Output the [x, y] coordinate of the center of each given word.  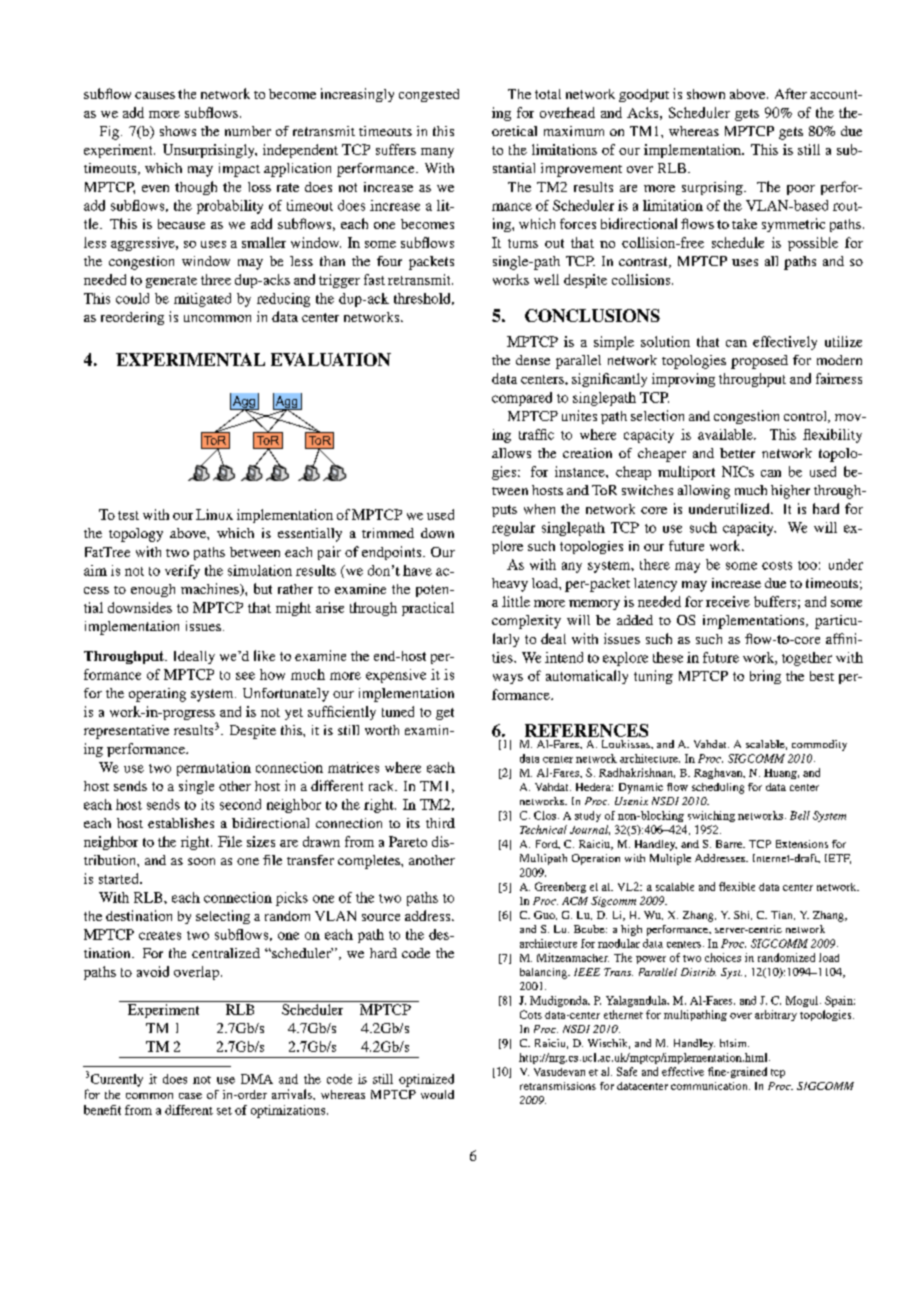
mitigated [202, 300]
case [190, 1096]
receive [728, 601]
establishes [181, 823]
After [791, 93]
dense [533, 360]
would [437, 1094]
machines [211, 589]
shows [178, 131]
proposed [759, 362]
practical [428, 609]
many [437, 153]
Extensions [802, 844]
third [440, 823]
